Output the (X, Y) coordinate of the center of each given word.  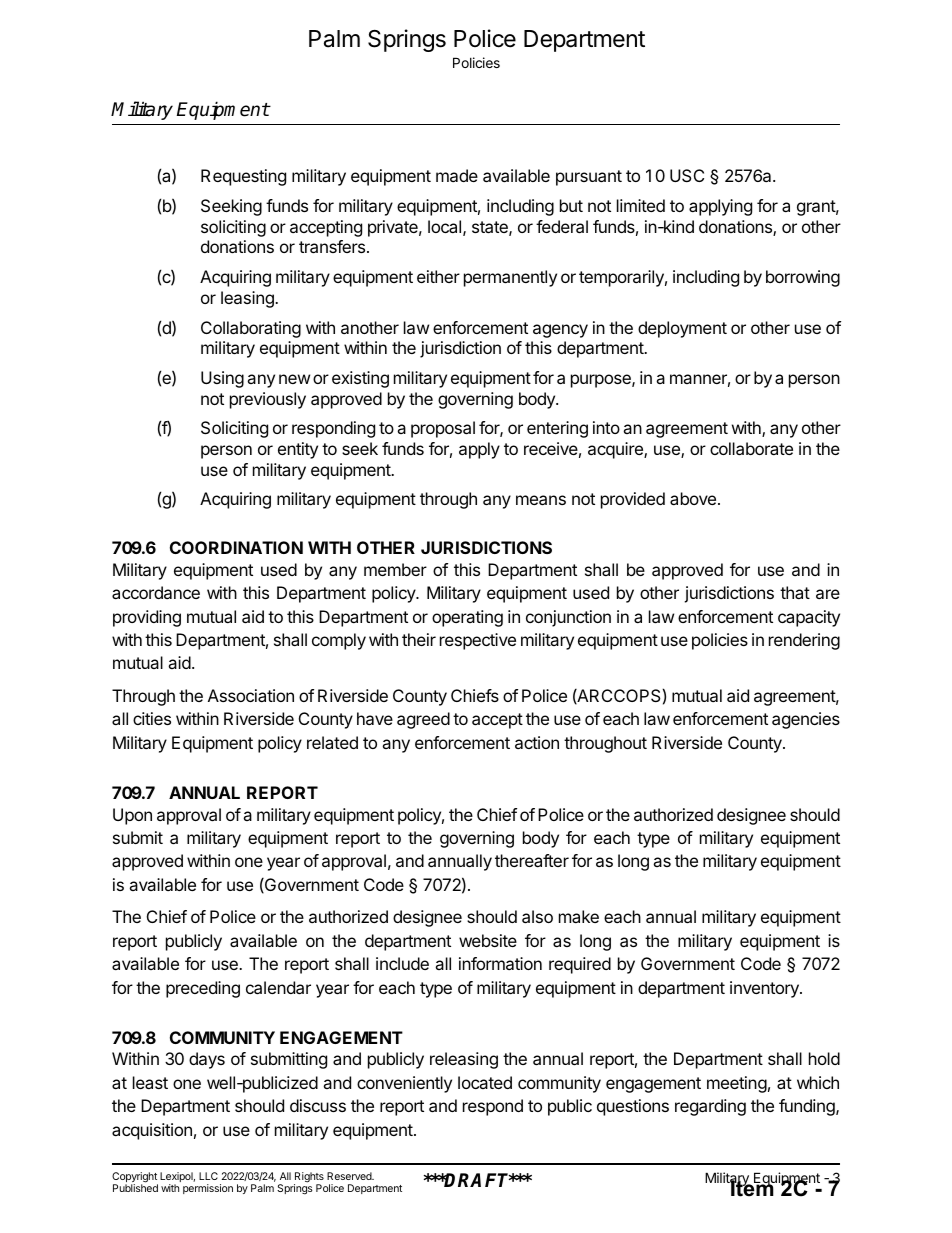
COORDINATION (236, 547)
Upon (132, 816)
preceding (203, 989)
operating (467, 618)
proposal (443, 429)
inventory (765, 989)
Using (222, 379)
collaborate (751, 448)
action (537, 742)
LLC (208, 1176)
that (795, 592)
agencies (806, 720)
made (457, 175)
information (500, 963)
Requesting (243, 177)
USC (687, 175)
